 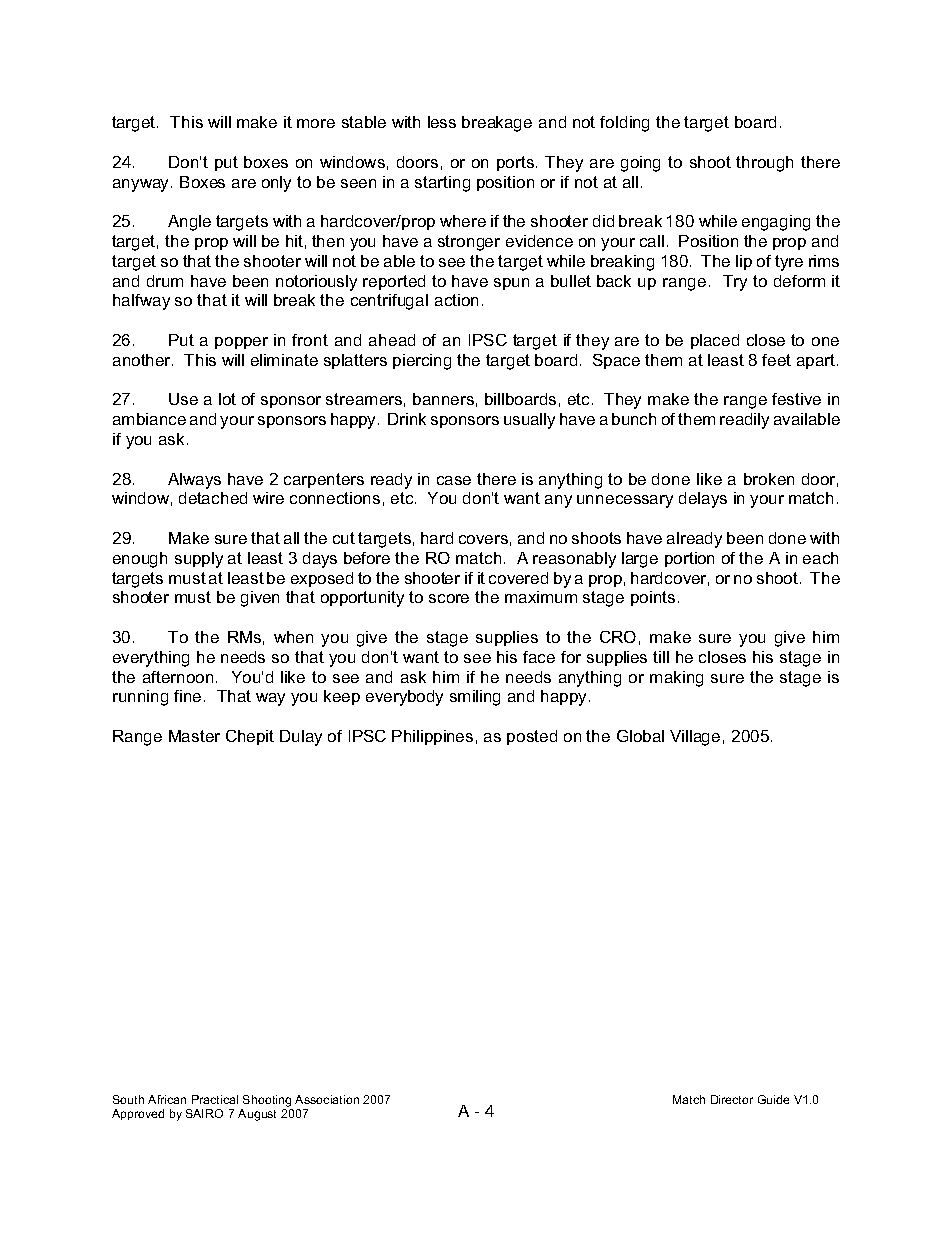 I want to click on only, so click(x=276, y=184).
